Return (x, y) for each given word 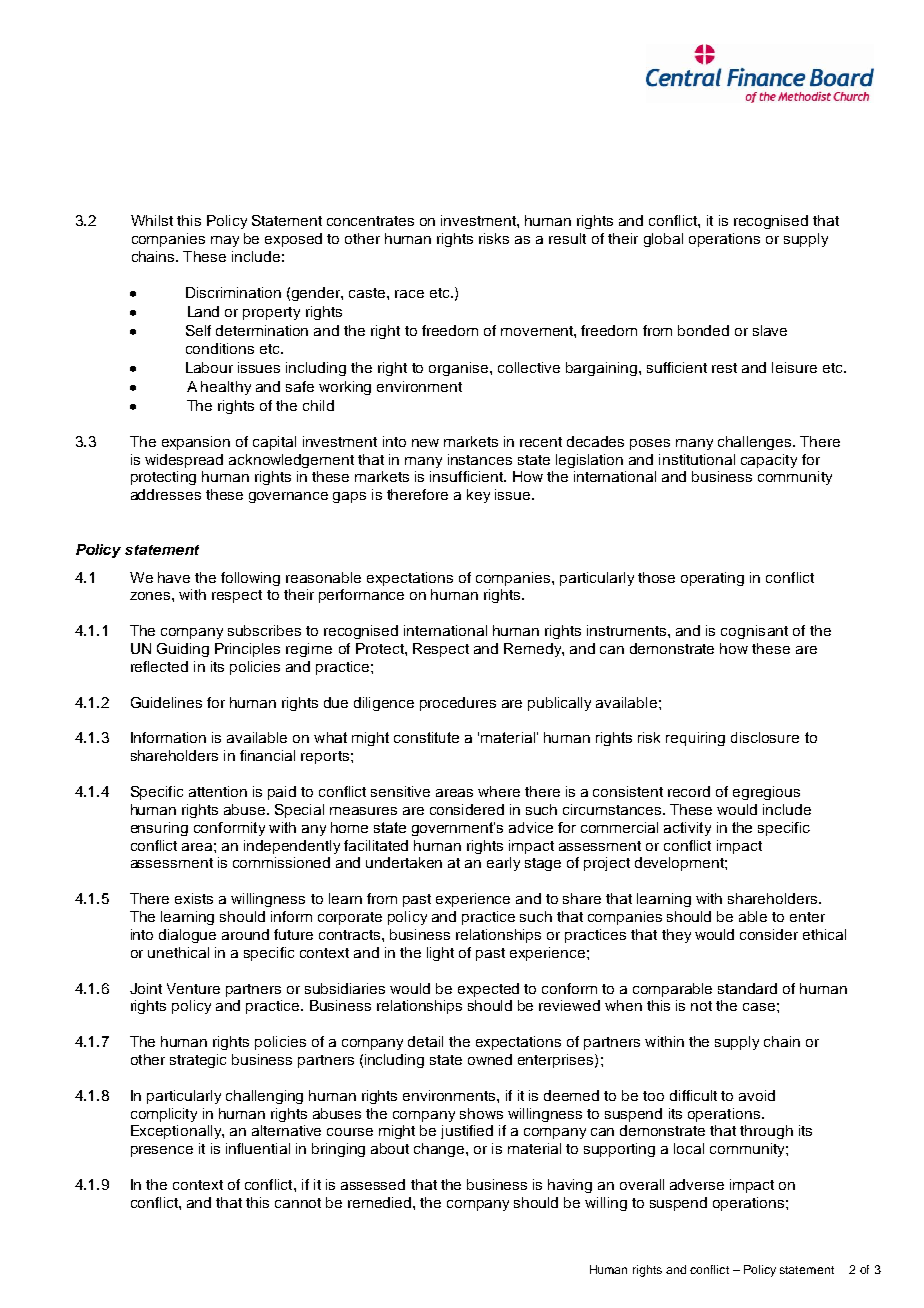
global (663, 240)
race (409, 294)
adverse (697, 1184)
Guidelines (166, 702)
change (440, 1150)
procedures (458, 704)
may (225, 241)
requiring (695, 739)
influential (258, 1148)
